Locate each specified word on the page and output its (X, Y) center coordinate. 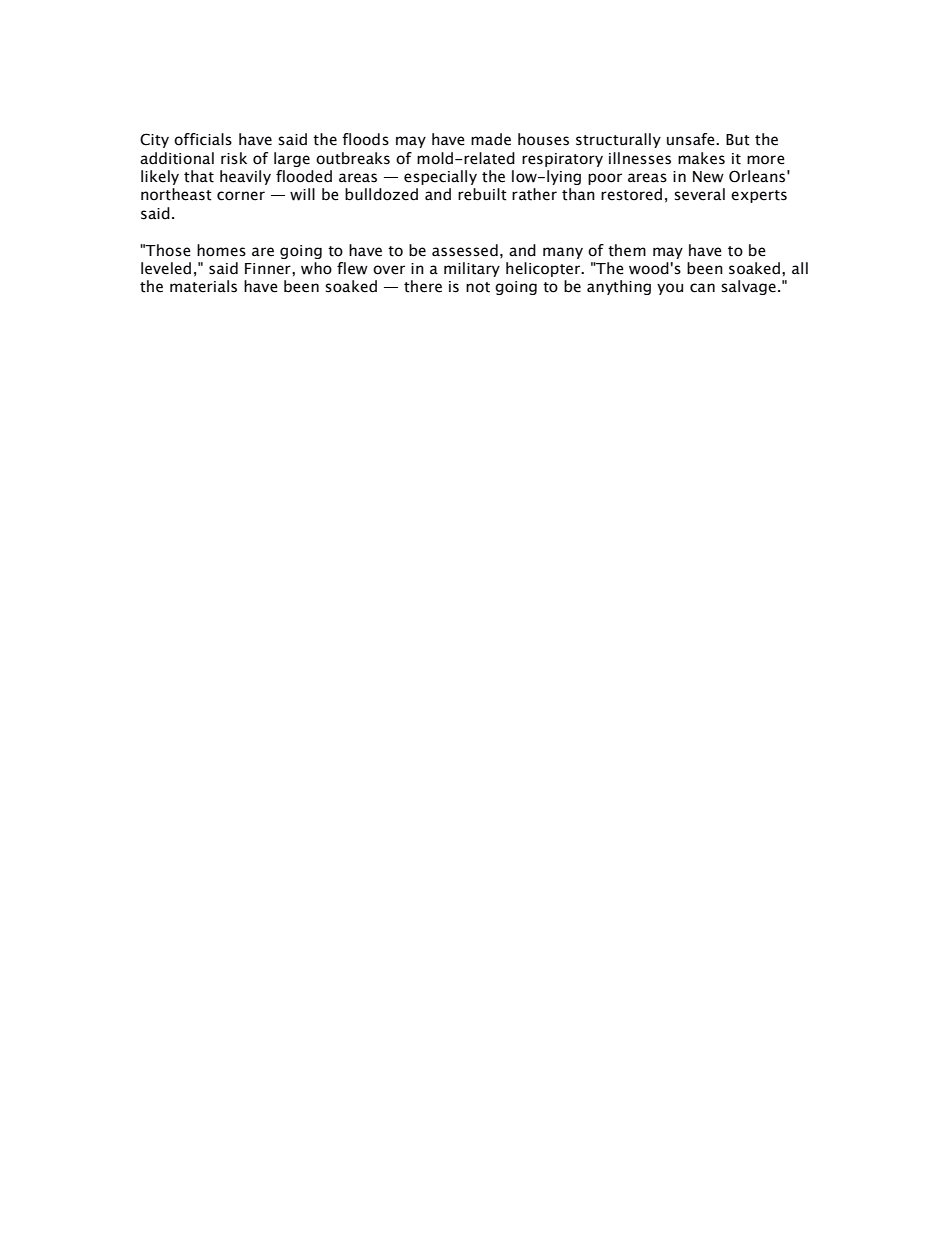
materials (203, 286)
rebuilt (482, 194)
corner (241, 196)
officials (203, 139)
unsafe (692, 139)
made (491, 139)
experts (759, 196)
